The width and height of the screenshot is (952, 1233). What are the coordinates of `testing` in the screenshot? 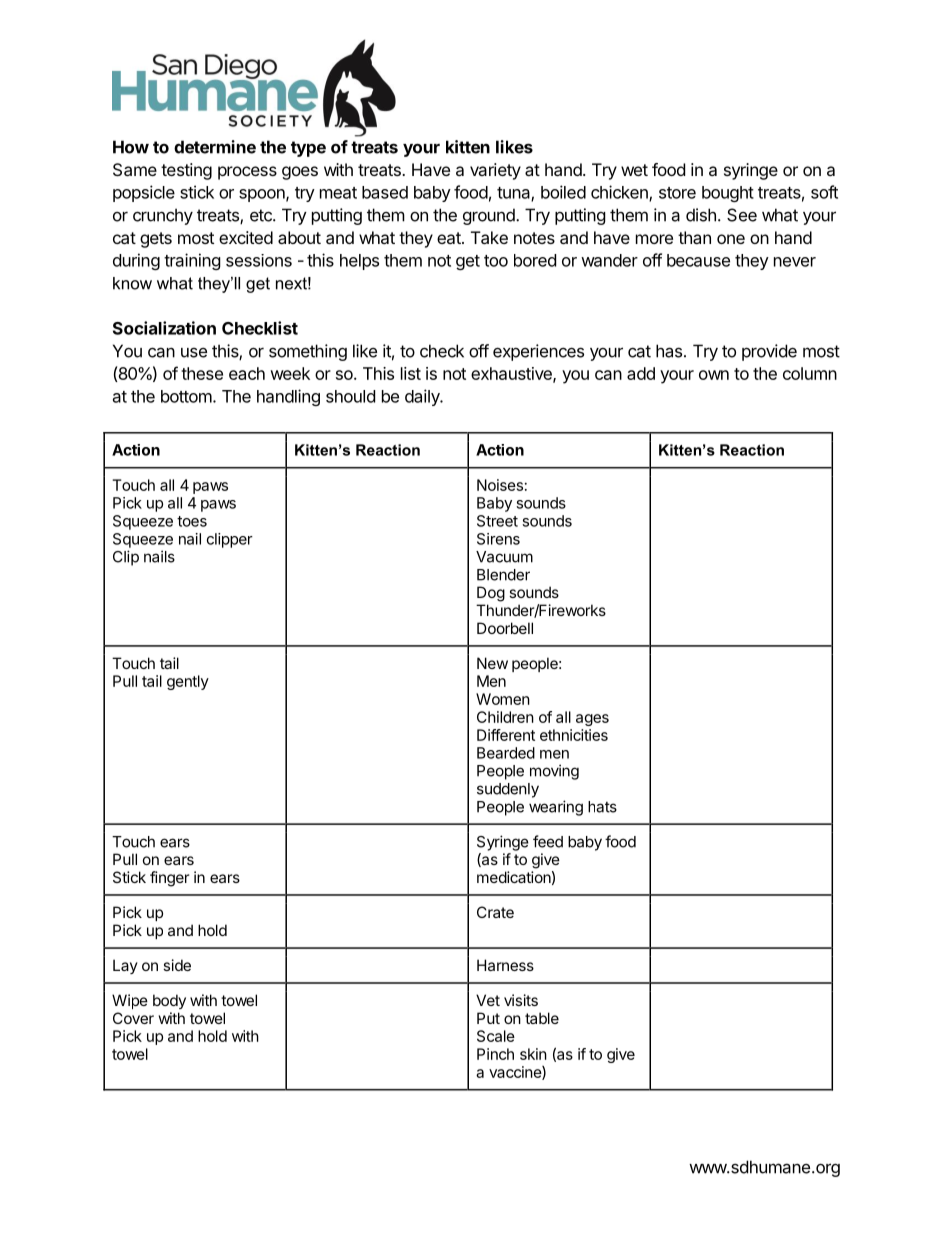 It's located at (186, 171).
